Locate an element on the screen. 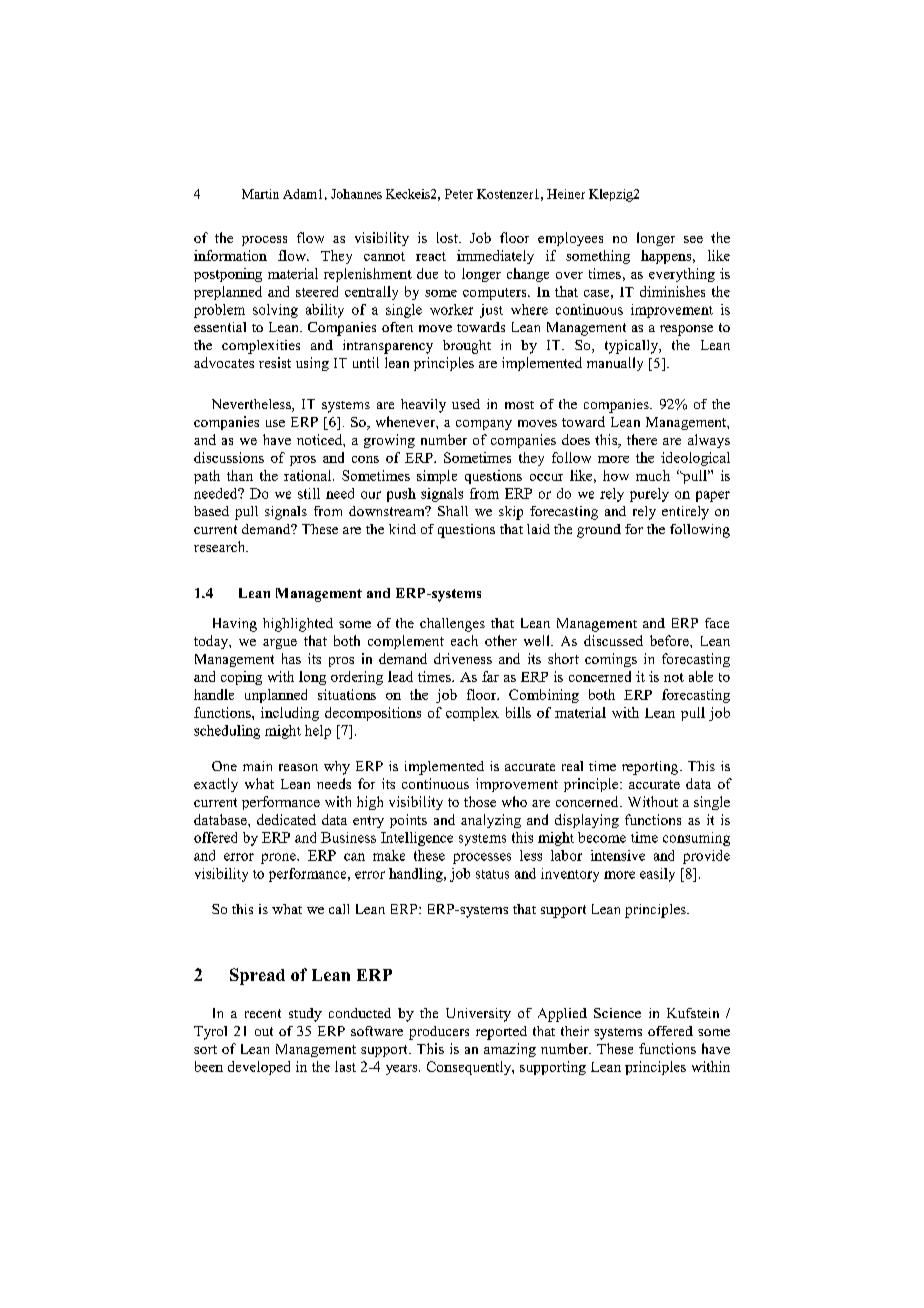 This screenshot has height=1308, width=924. lost is located at coordinates (448, 237).
